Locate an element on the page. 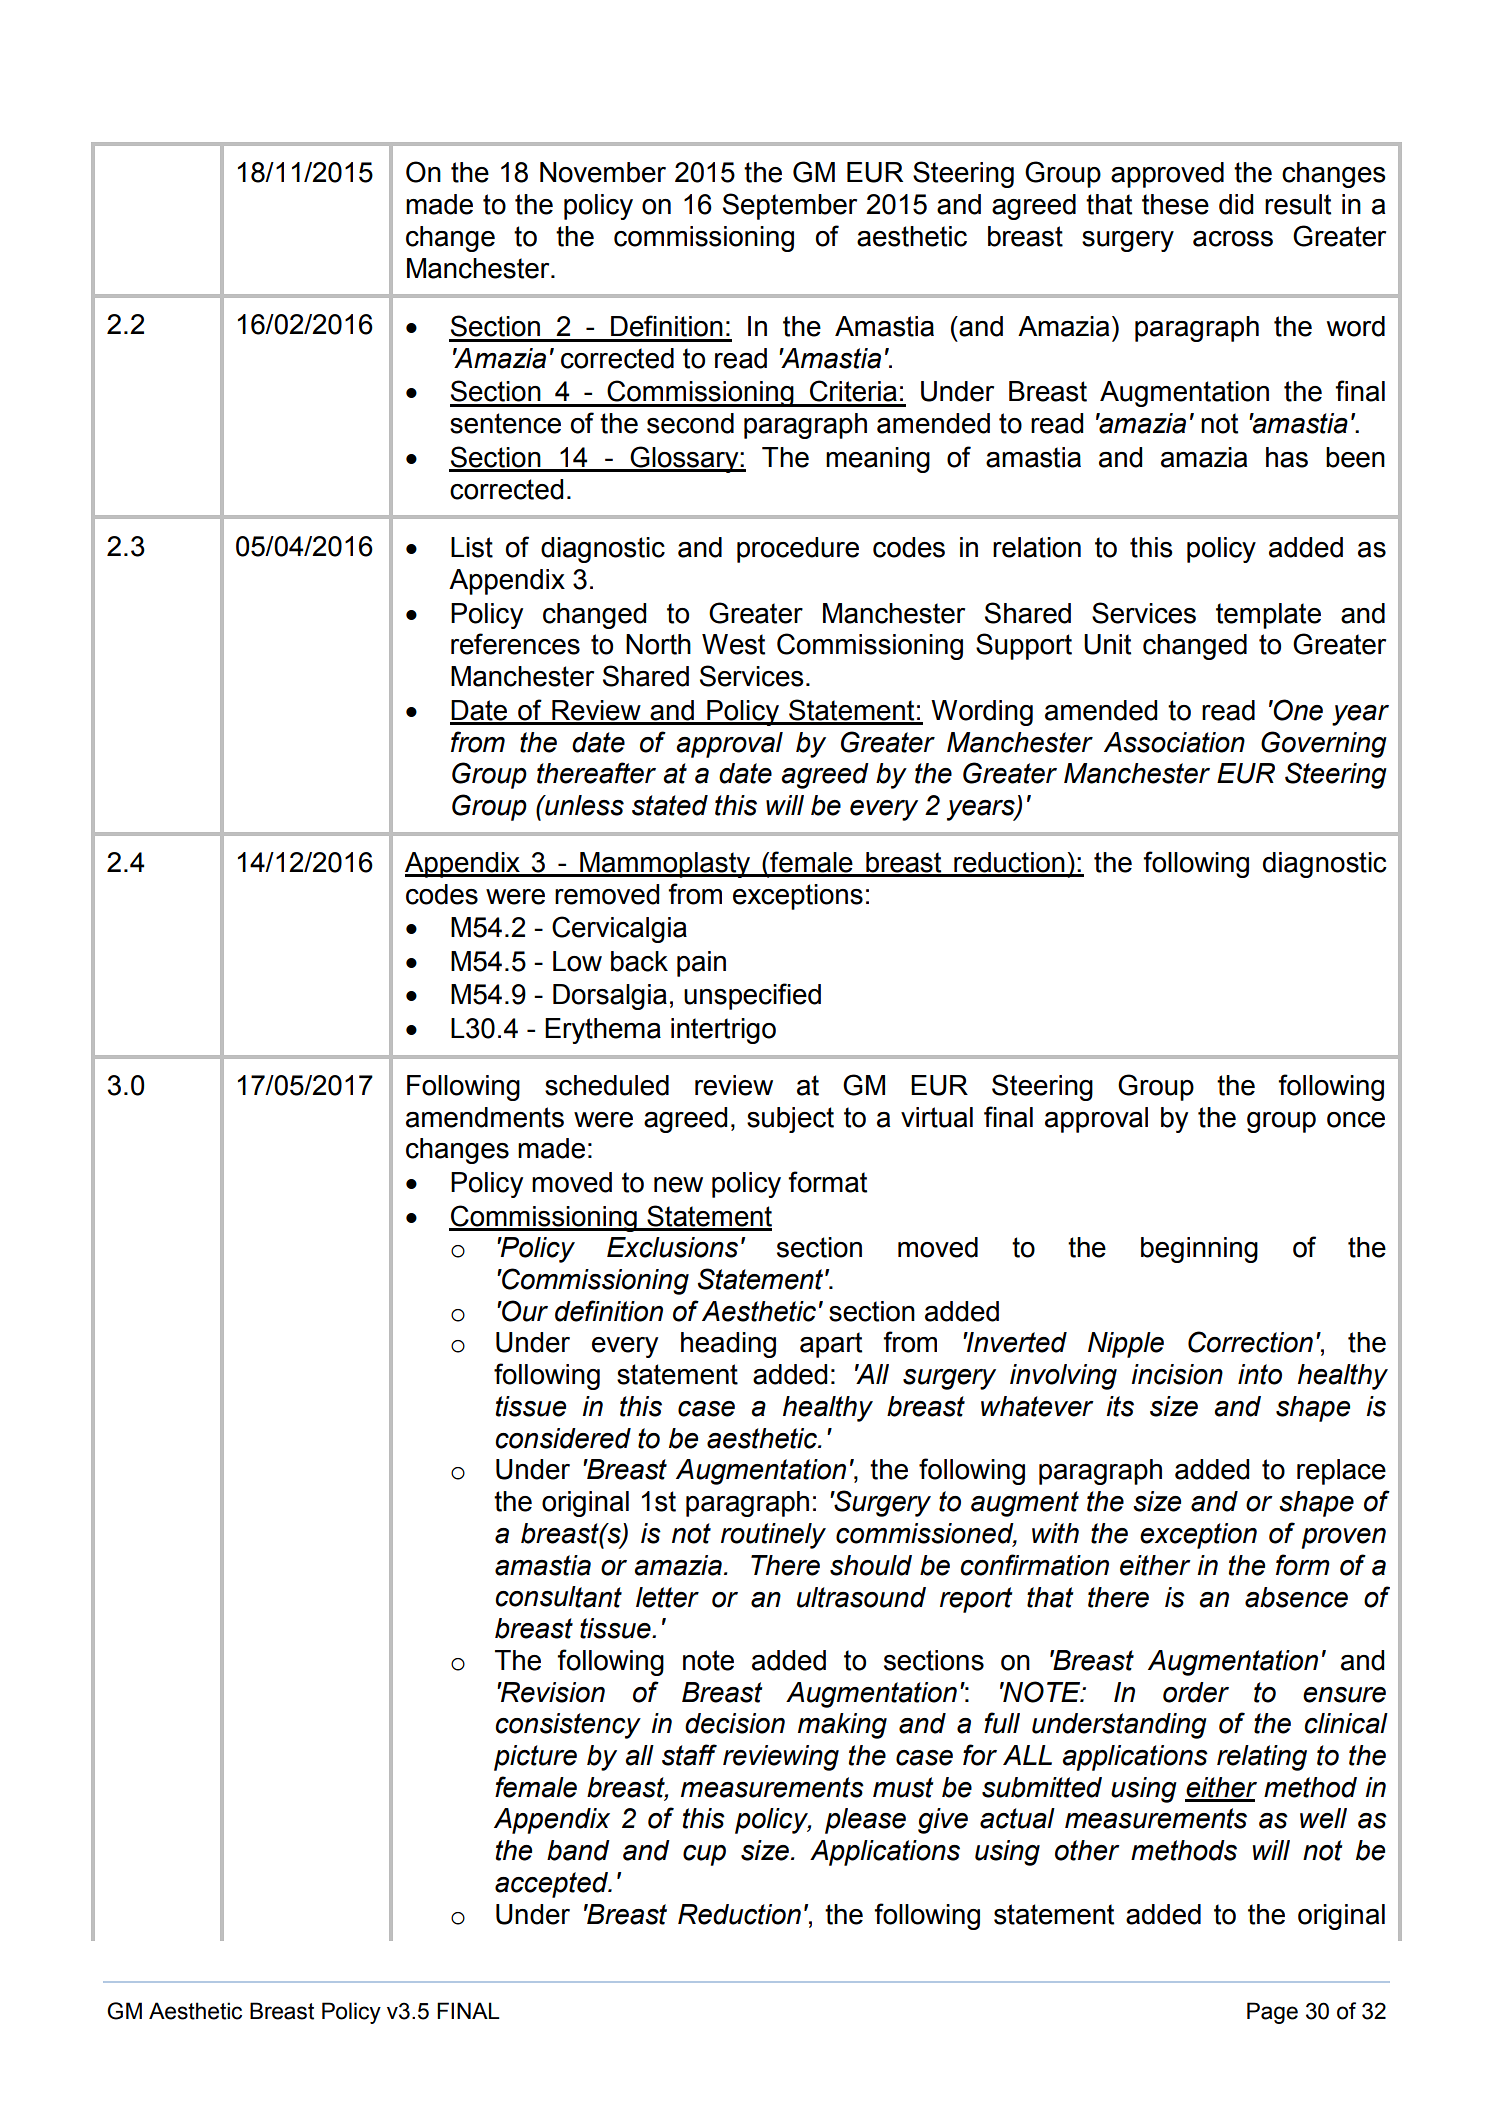 Image resolution: width=1493 pixels, height=2113 pixels. meaning is located at coordinates (878, 460).
